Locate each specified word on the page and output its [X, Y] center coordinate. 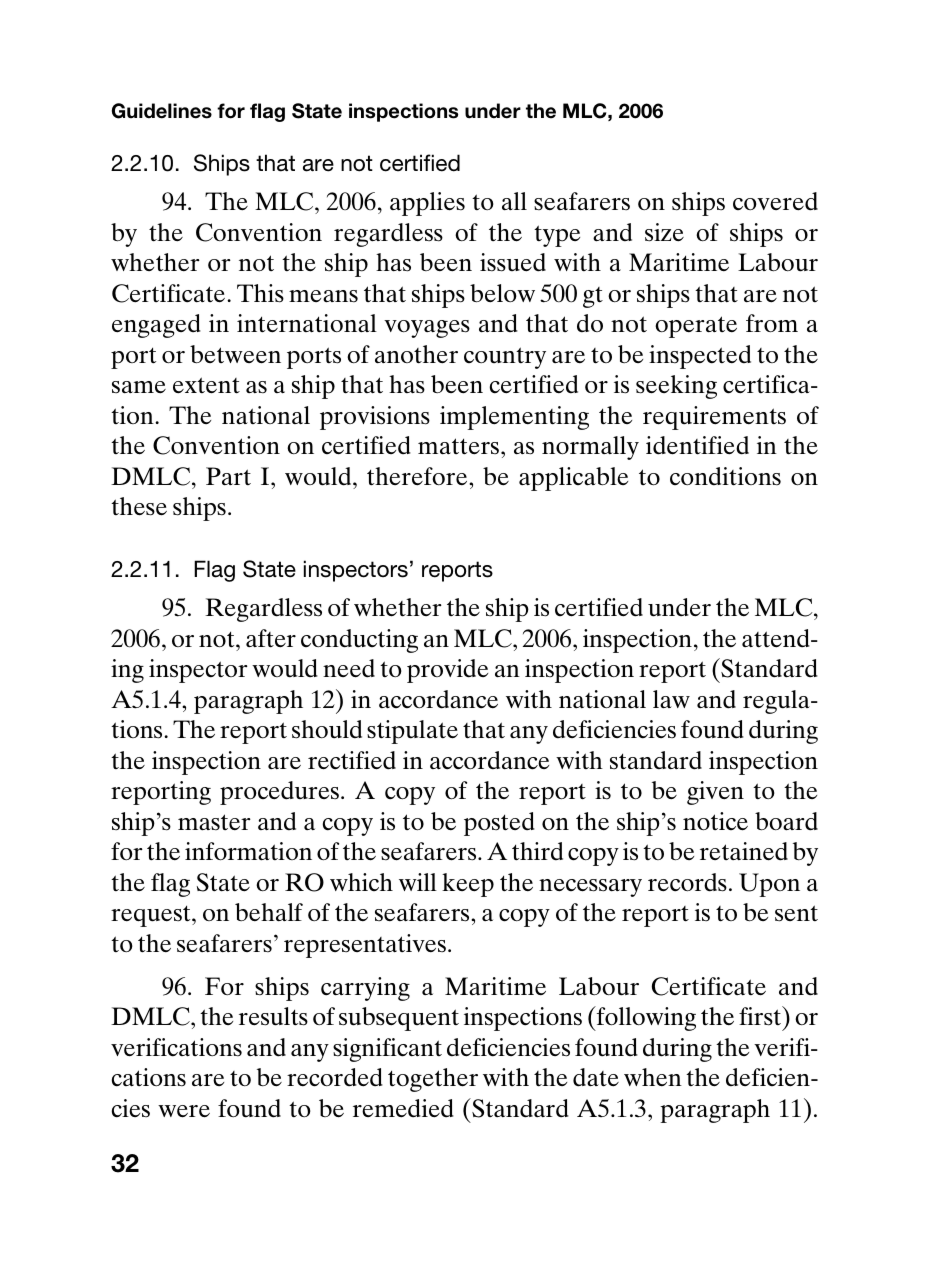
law [671, 699]
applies [427, 204]
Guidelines [162, 111]
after [271, 638]
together [433, 1080]
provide [447, 671]
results [273, 1016]
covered [775, 201]
